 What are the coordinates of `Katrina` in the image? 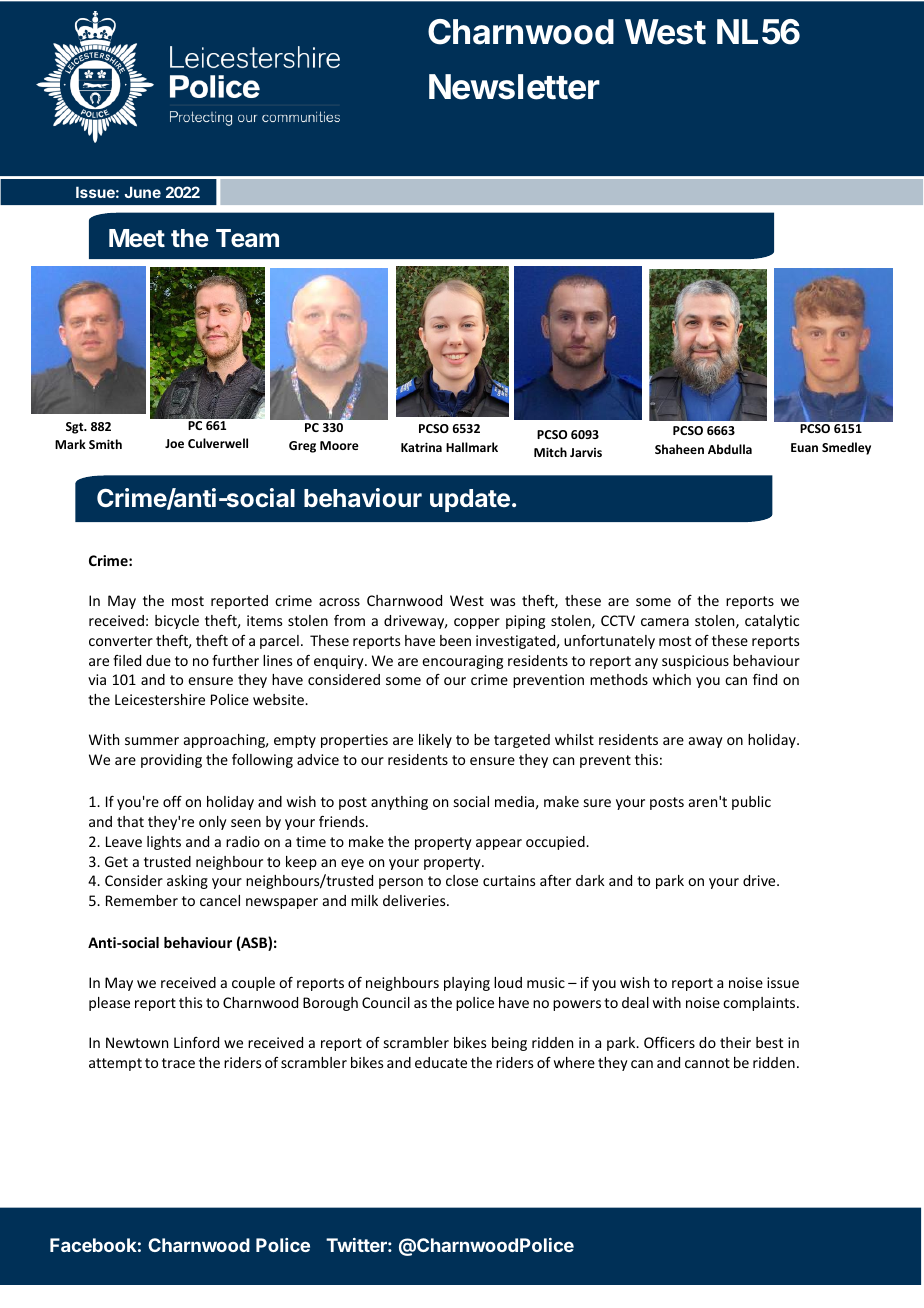 It's located at (421, 447).
